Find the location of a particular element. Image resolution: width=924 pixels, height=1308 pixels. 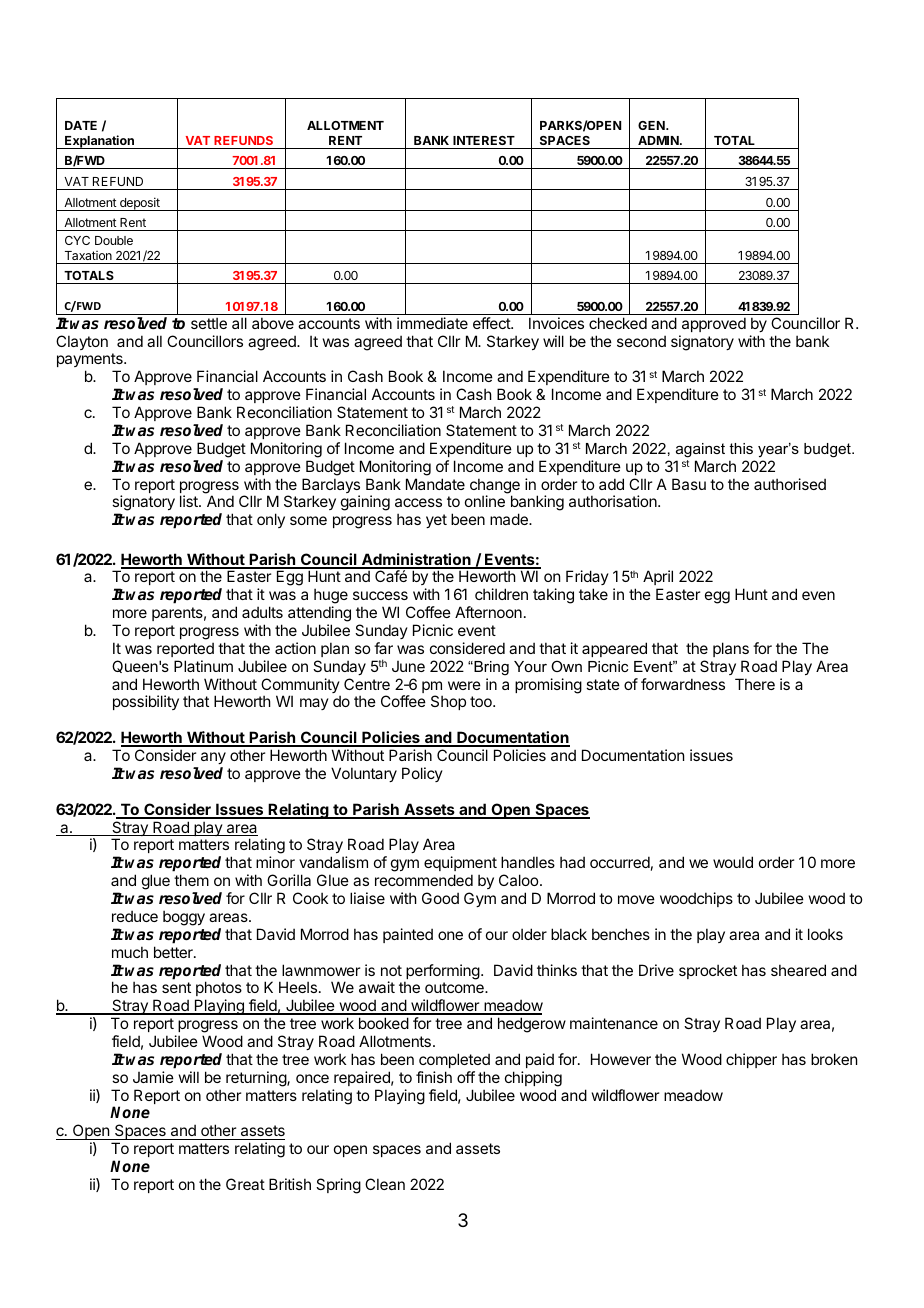

chipper is located at coordinates (751, 1060).
